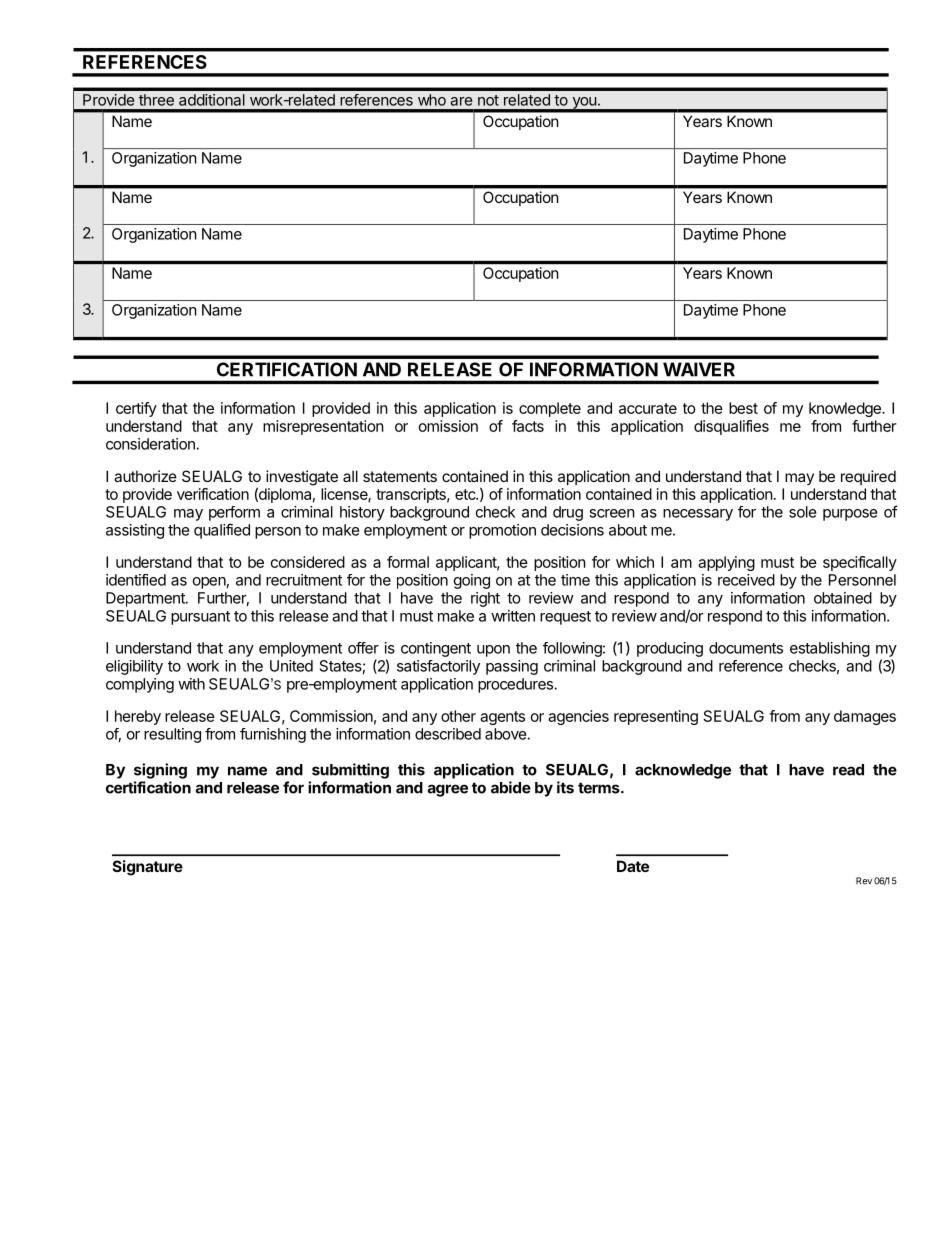 Image resolution: width=952 pixels, height=1233 pixels. What do you see at coordinates (633, 866) in the page?
I see `Date` at bounding box center [633, 866].
